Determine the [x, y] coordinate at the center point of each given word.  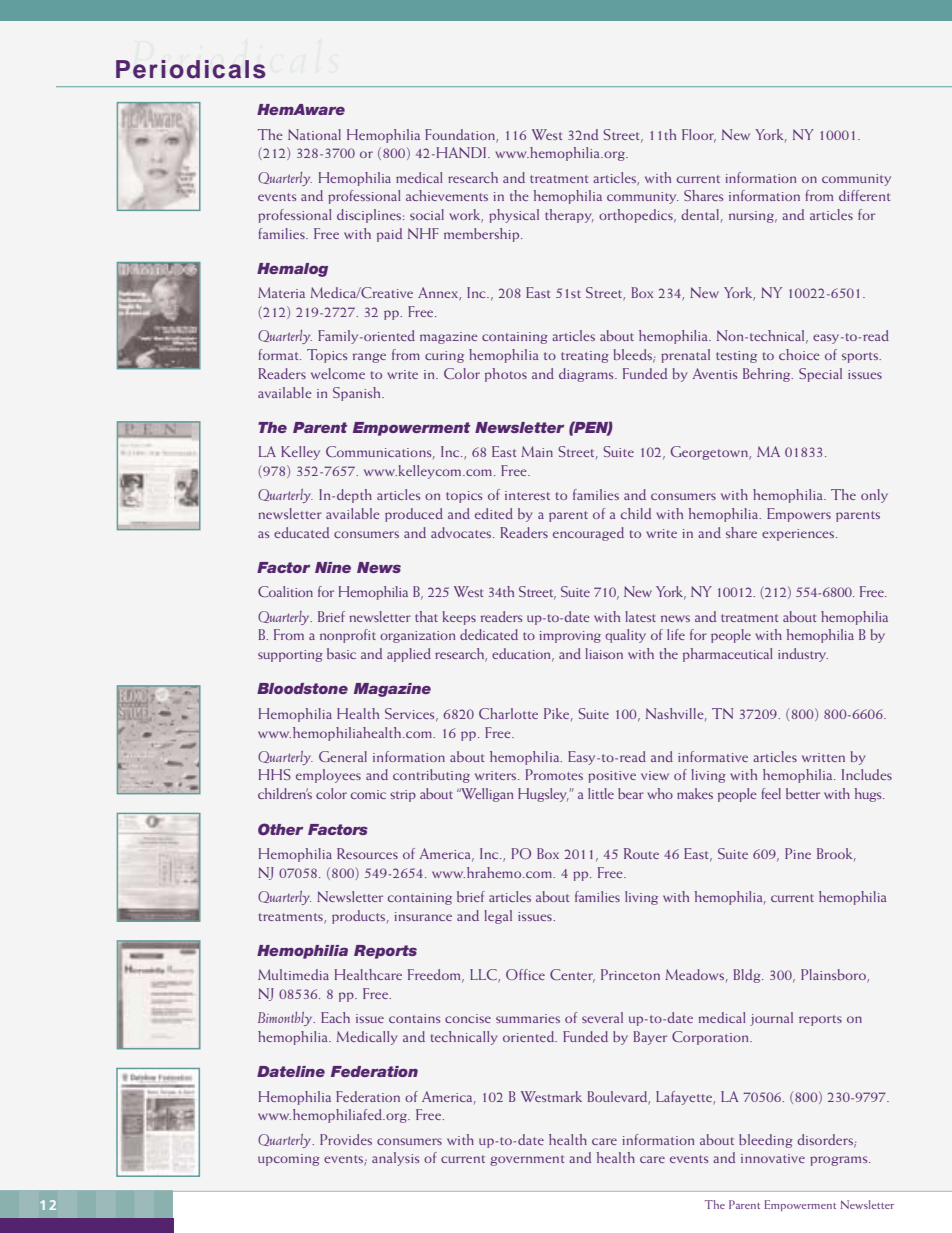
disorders [826, 1140]
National [314, 134]
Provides [346, 1139]
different [864, 195]
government [527, 1160]
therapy [569, 216]
